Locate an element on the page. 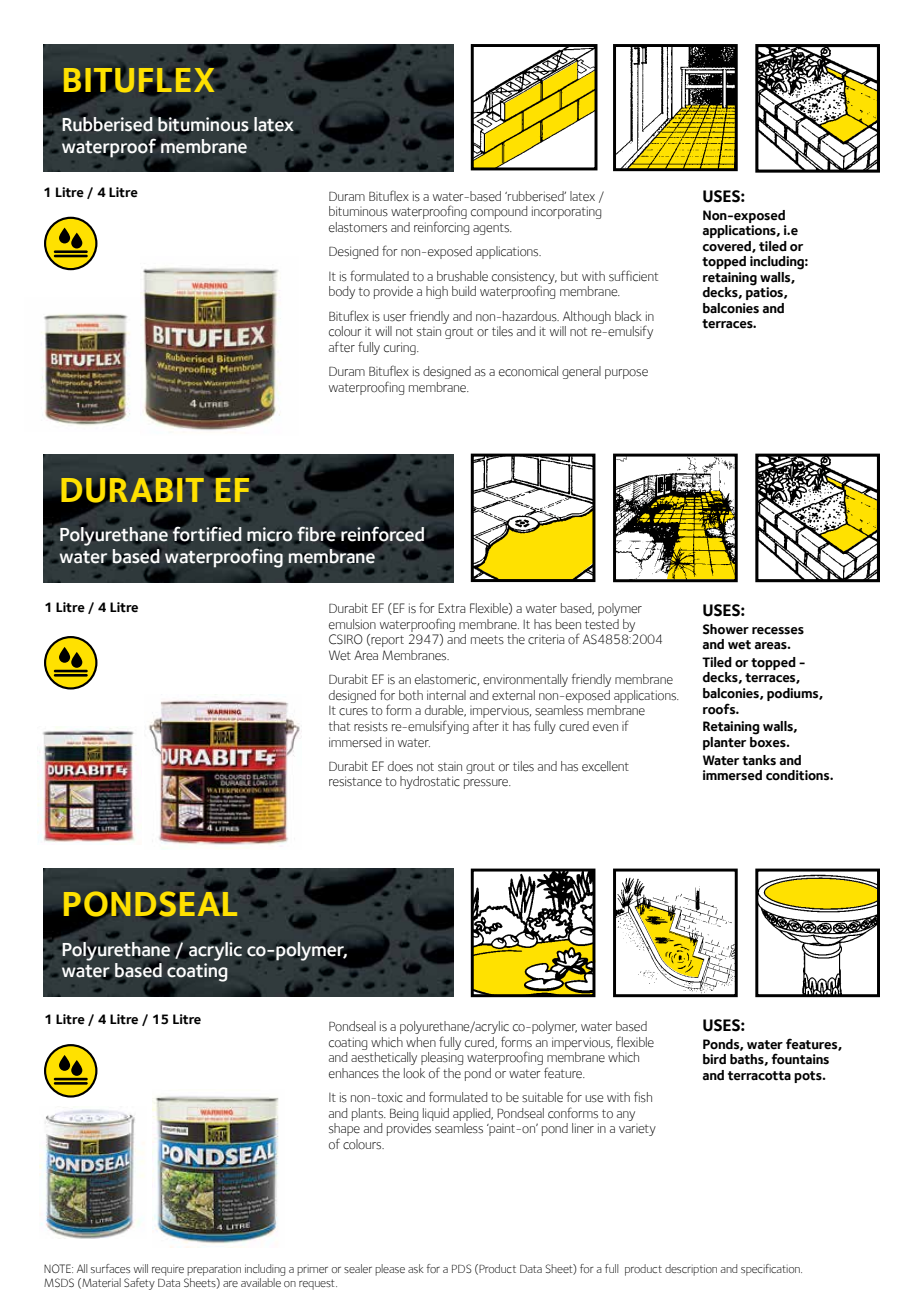 The width and height of the image is (924, 1308). reinforced is located at coordinates (382, 534).
